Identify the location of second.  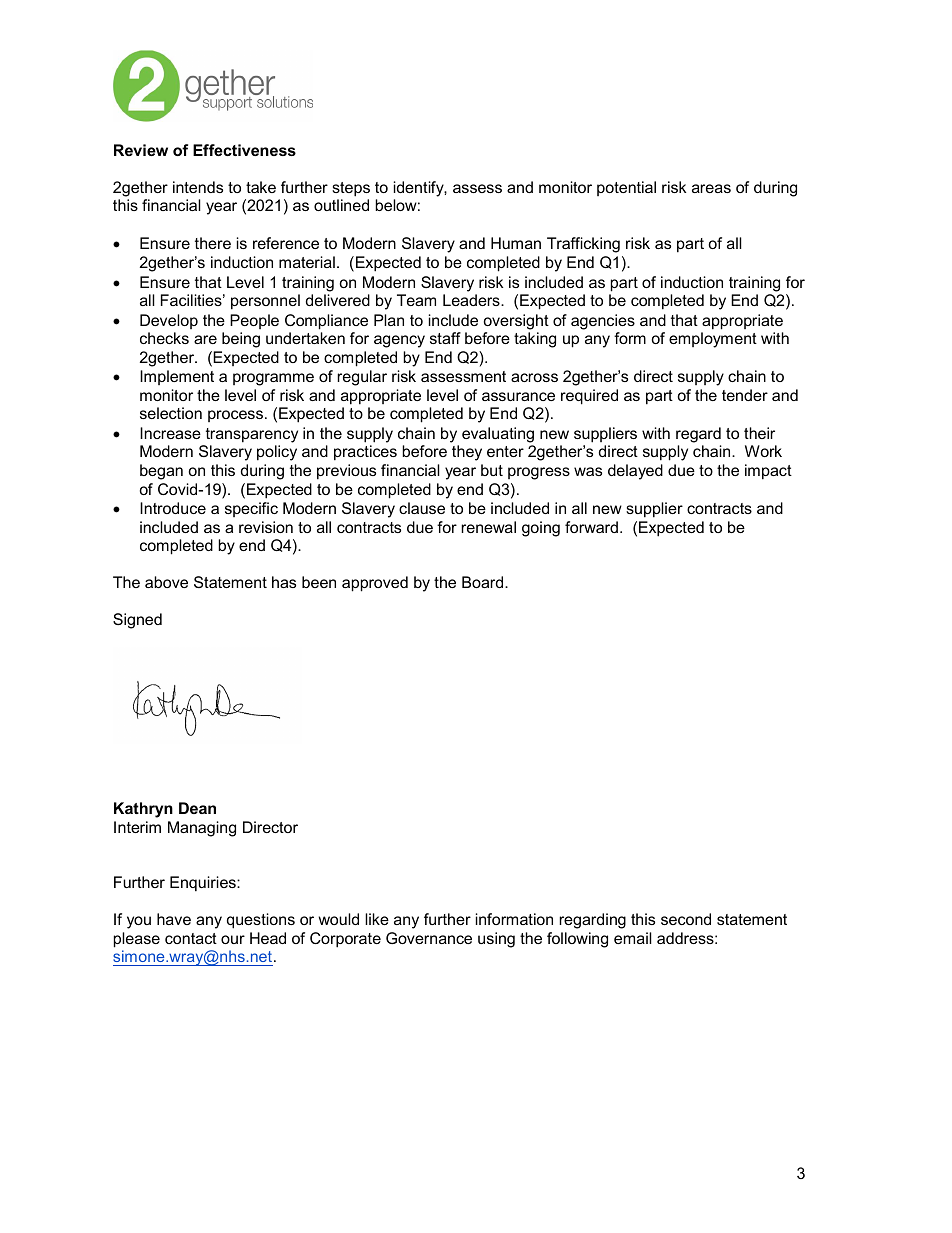
(686, 919).
